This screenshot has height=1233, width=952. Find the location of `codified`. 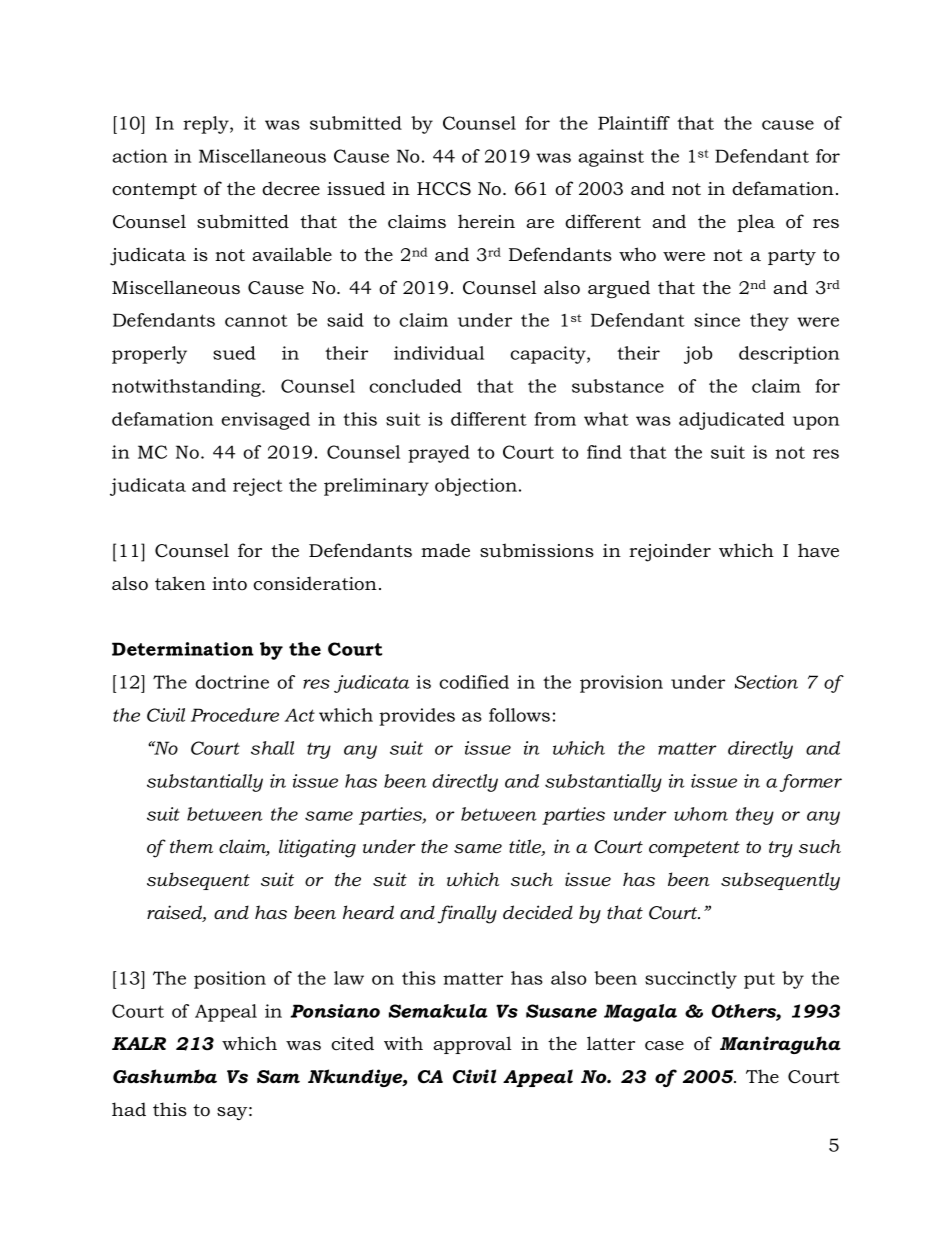

codified is located at coordinates (474, 682).
